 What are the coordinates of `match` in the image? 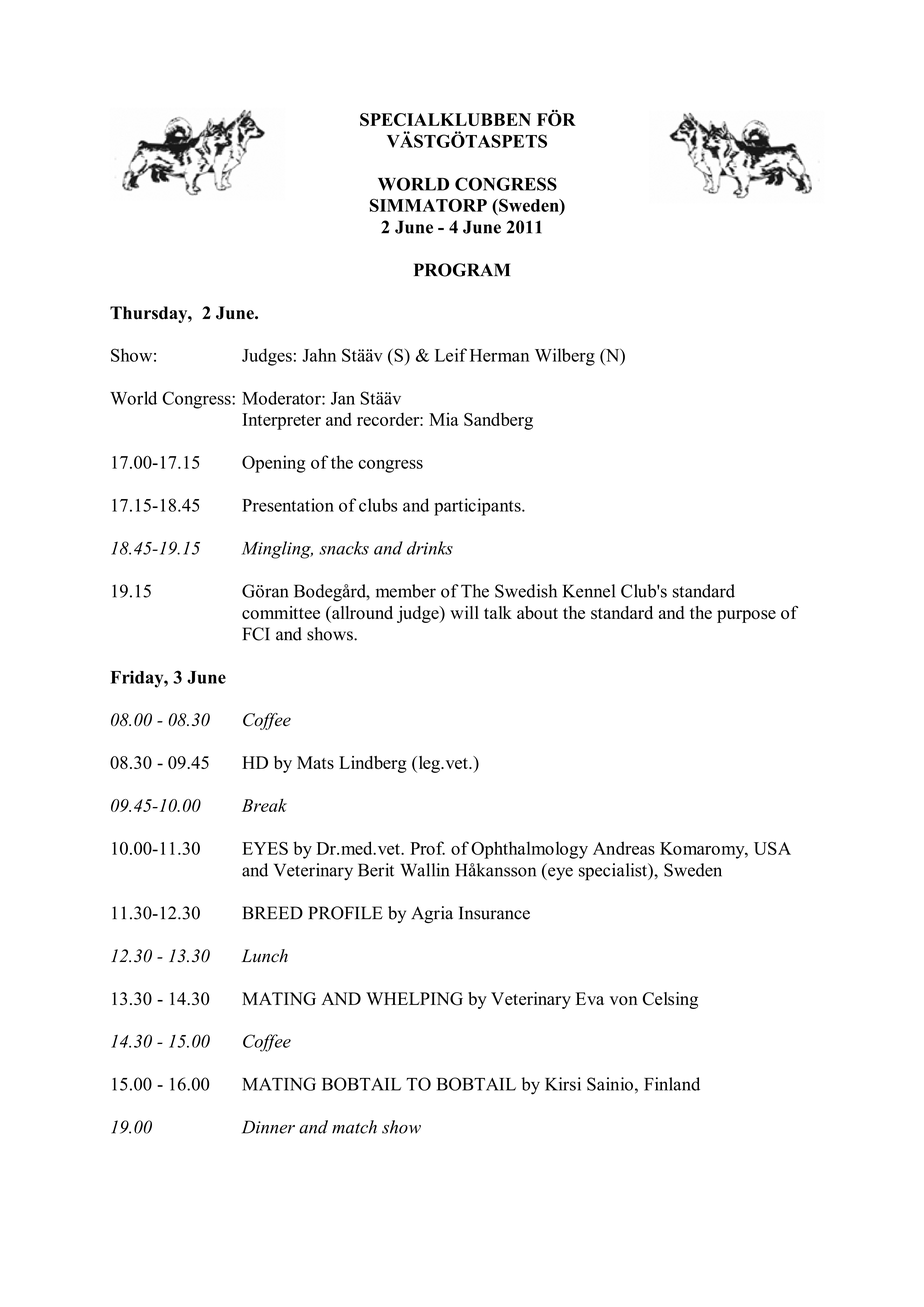 It's located at (354, 1127).
